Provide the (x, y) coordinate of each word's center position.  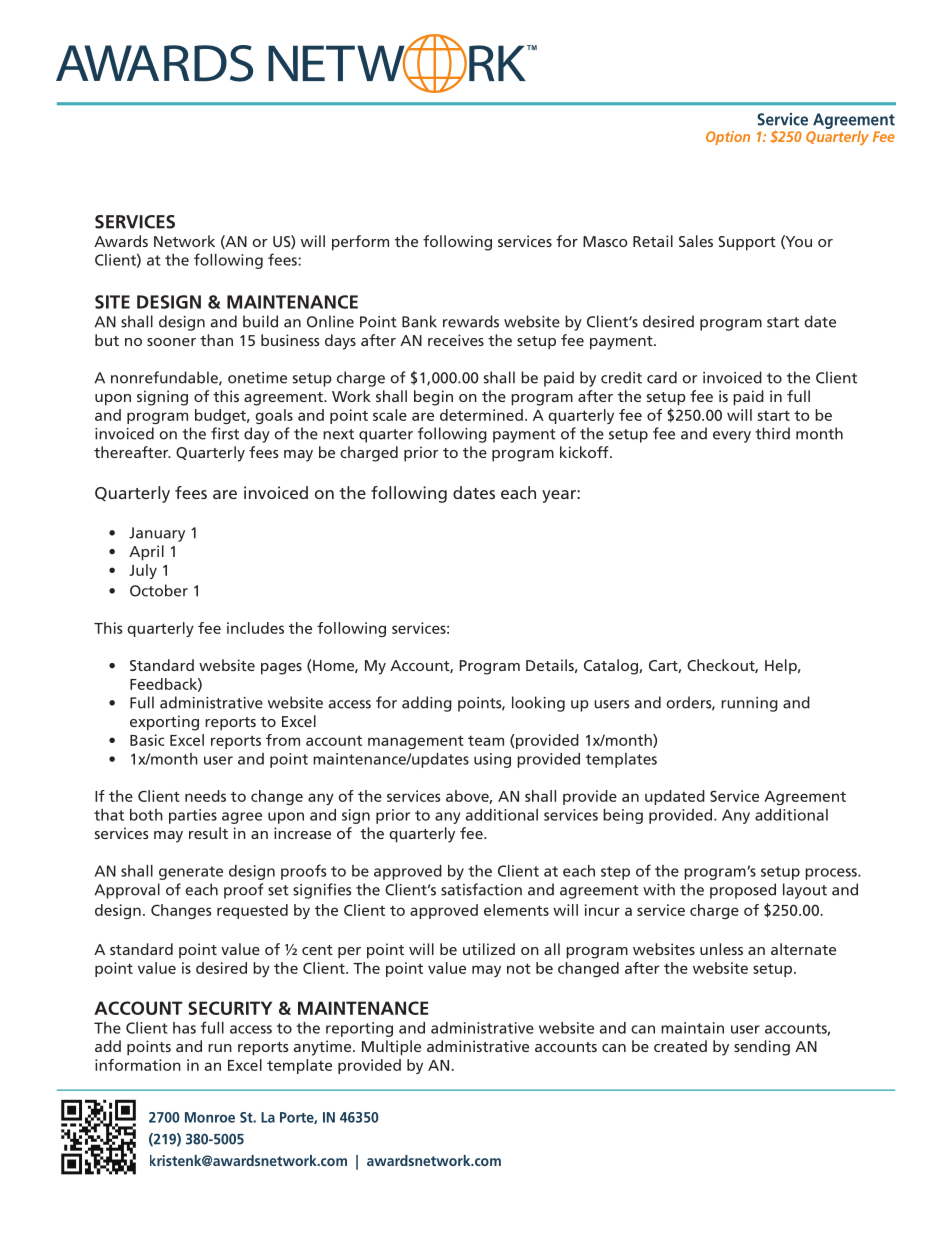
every (732, 437)
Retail (653, 241)
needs (205, 796)
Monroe (210, 1117)
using (492, 760)
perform (360, 243)
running (749, 704)
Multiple (391, 1048)
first (225, 433)
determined (481, 415)
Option (728, 138)
